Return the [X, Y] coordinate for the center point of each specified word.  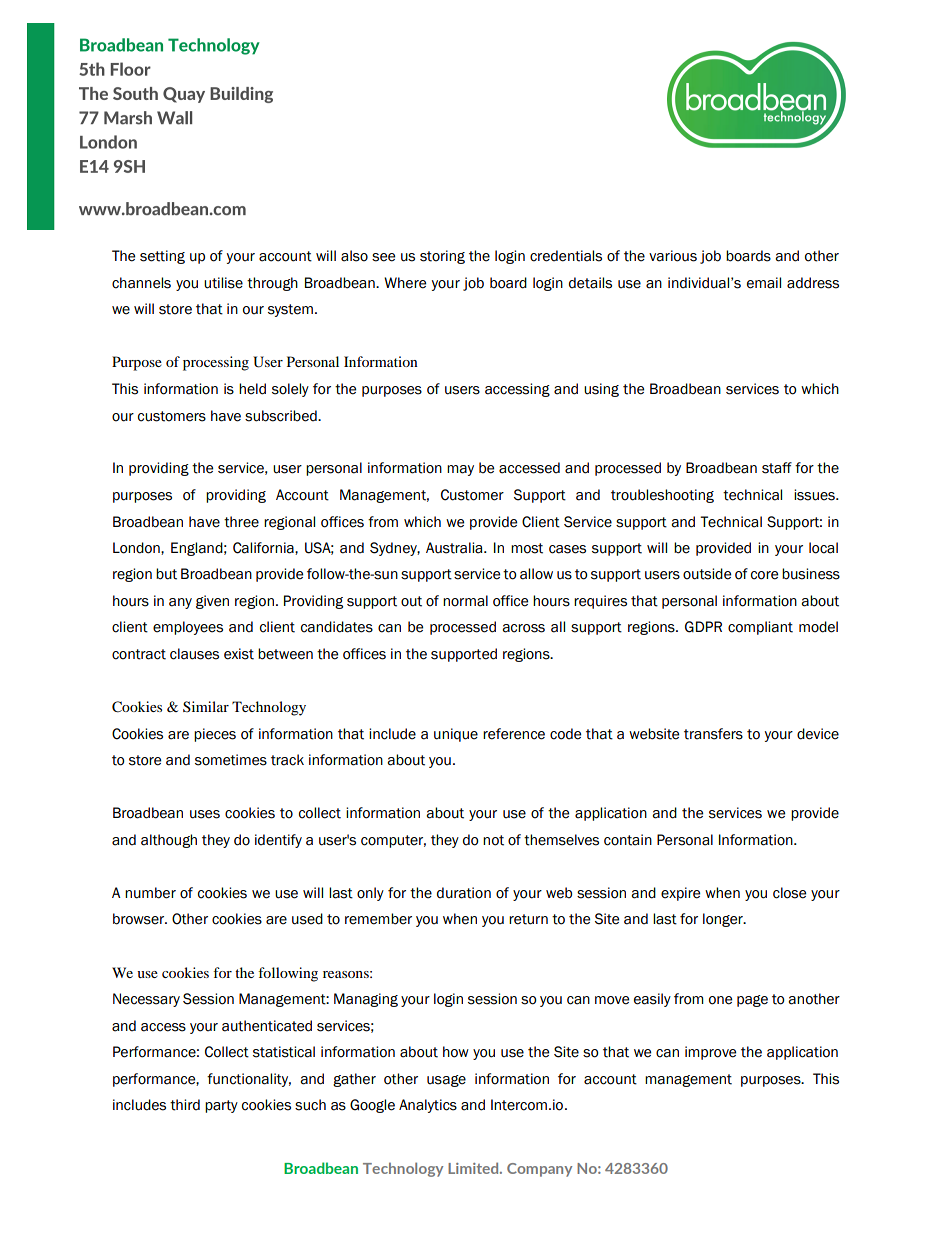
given [212, 602]
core [764, 575]
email [764, 283]
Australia [455, 548]
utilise [223, 283]
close [789, 893]
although [169, 841]
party [221, 1106]
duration [464, 893]
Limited [474, 1168]
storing [442, 257]
